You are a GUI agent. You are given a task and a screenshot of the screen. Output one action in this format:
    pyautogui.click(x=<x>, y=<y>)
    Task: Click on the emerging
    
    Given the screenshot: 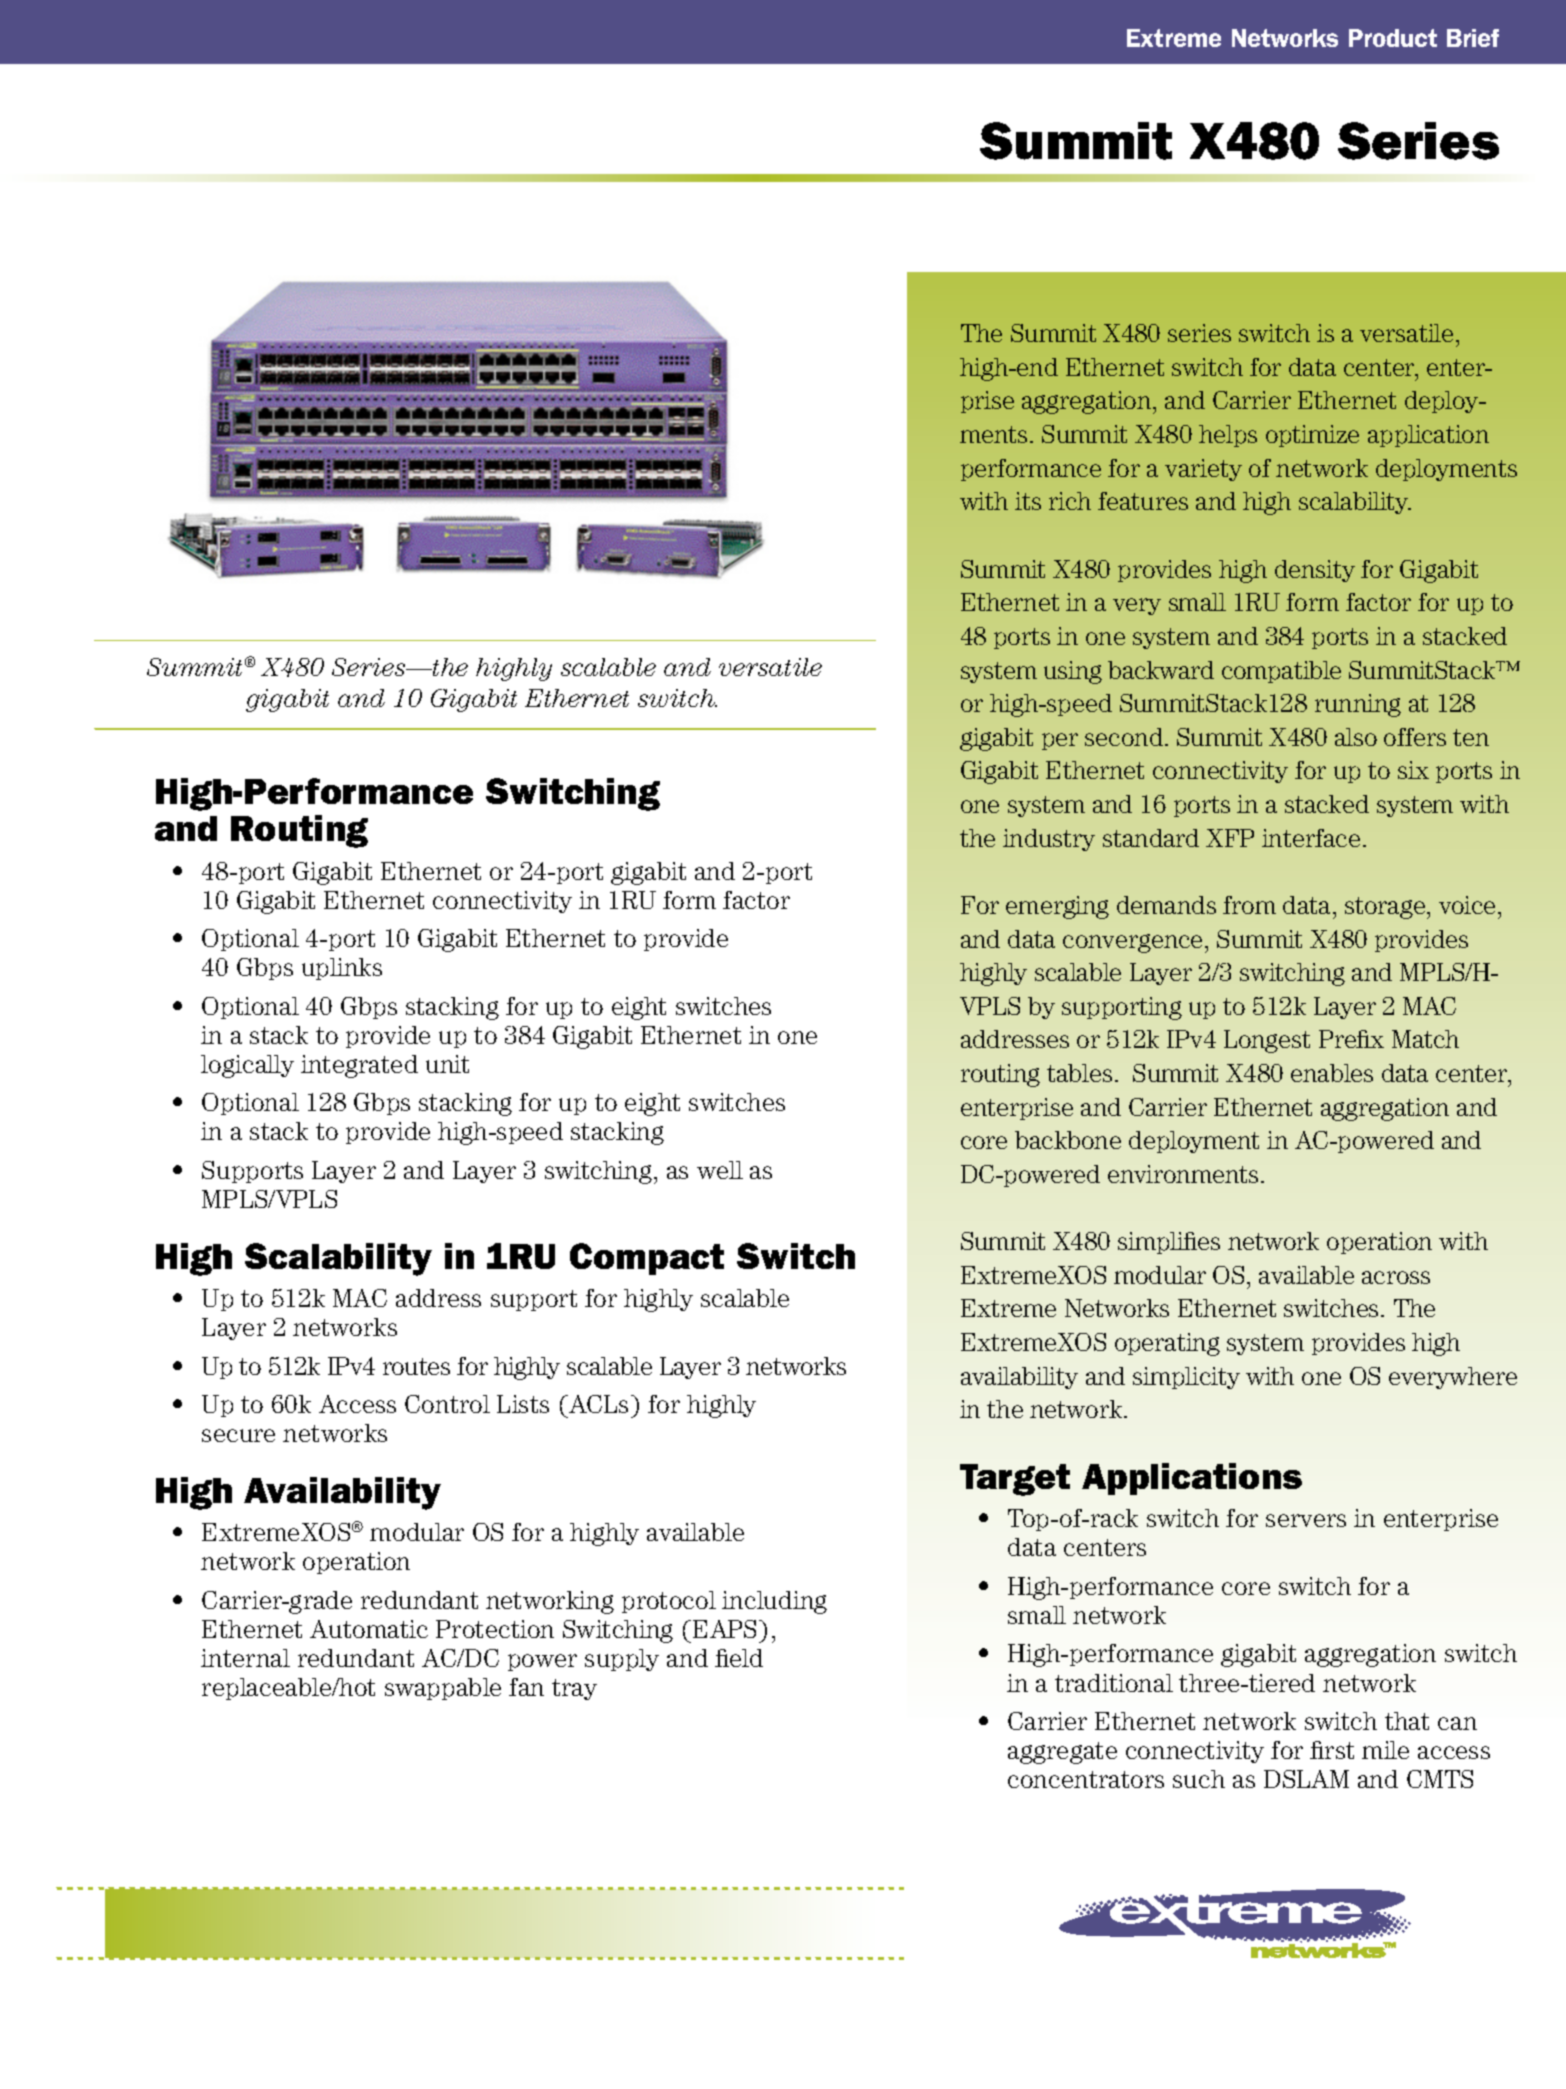 What is the action you would take?
    pyautogui.click(x=1057, y=907)
